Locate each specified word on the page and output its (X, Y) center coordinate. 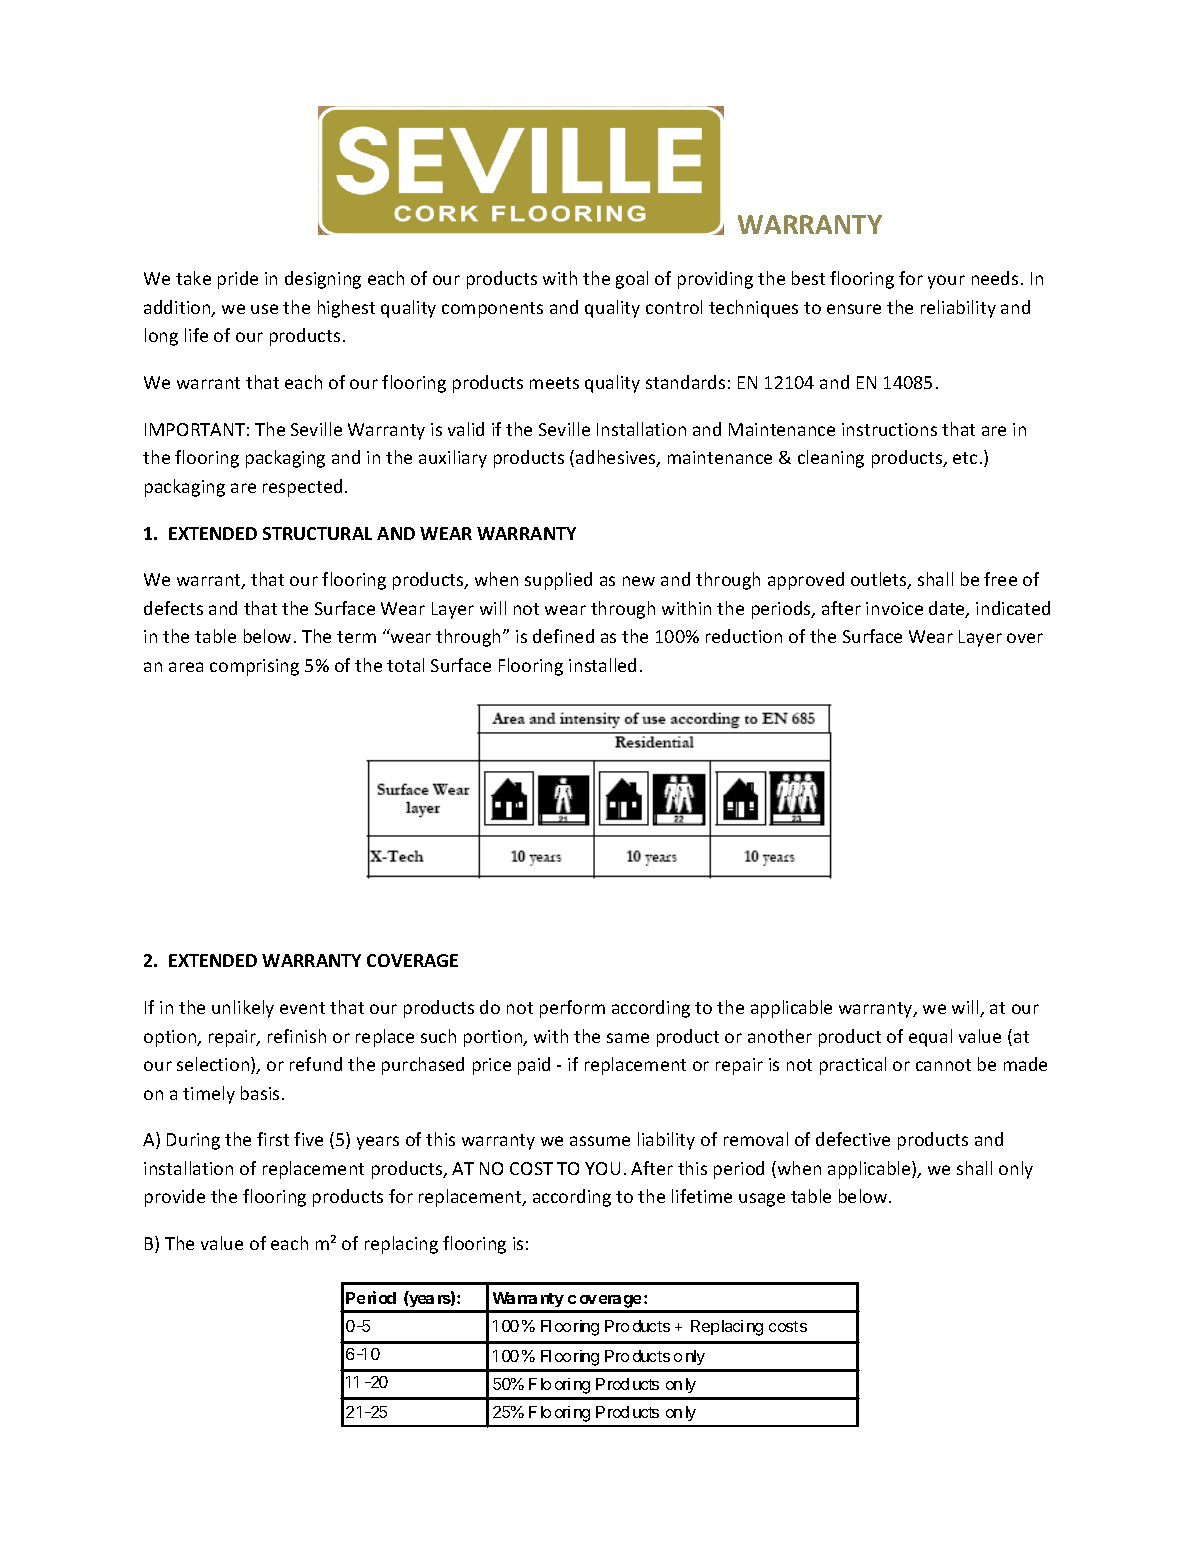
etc (965, 458)
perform (572, 1009)
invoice (894, 608)
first (273, 1139)
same (628, 1038)
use (264, 309)
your (946, 282)
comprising (254, 667)
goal (632, 280)
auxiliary (453, 459)
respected (302, 488)
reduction (744, 636)
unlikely (243, 1009)
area (186, 667)
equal (930, 1038)
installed (602, 665)
